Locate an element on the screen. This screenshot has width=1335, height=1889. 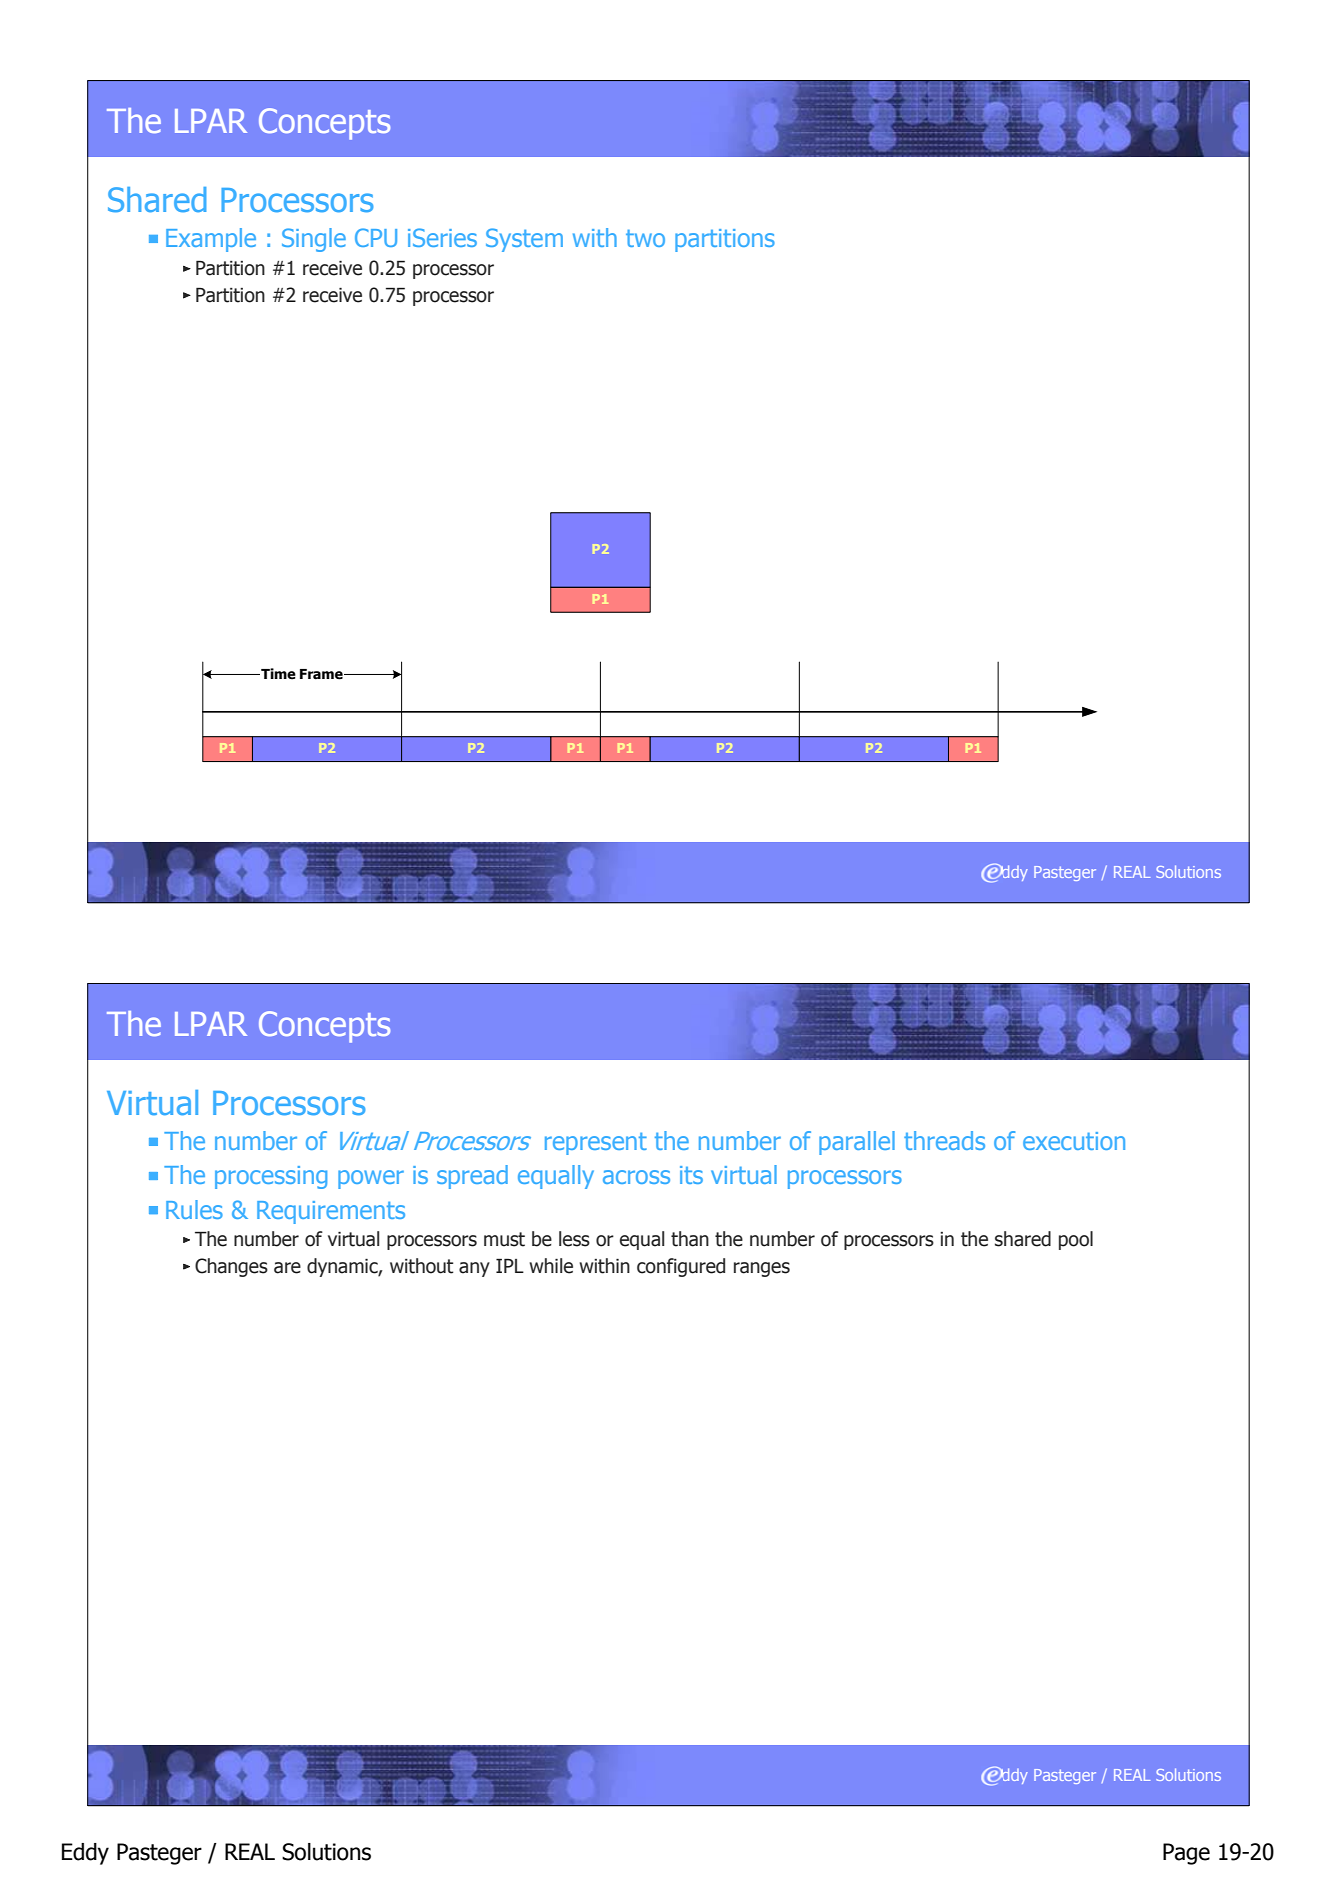
two is located at coordinates (645, 238).
